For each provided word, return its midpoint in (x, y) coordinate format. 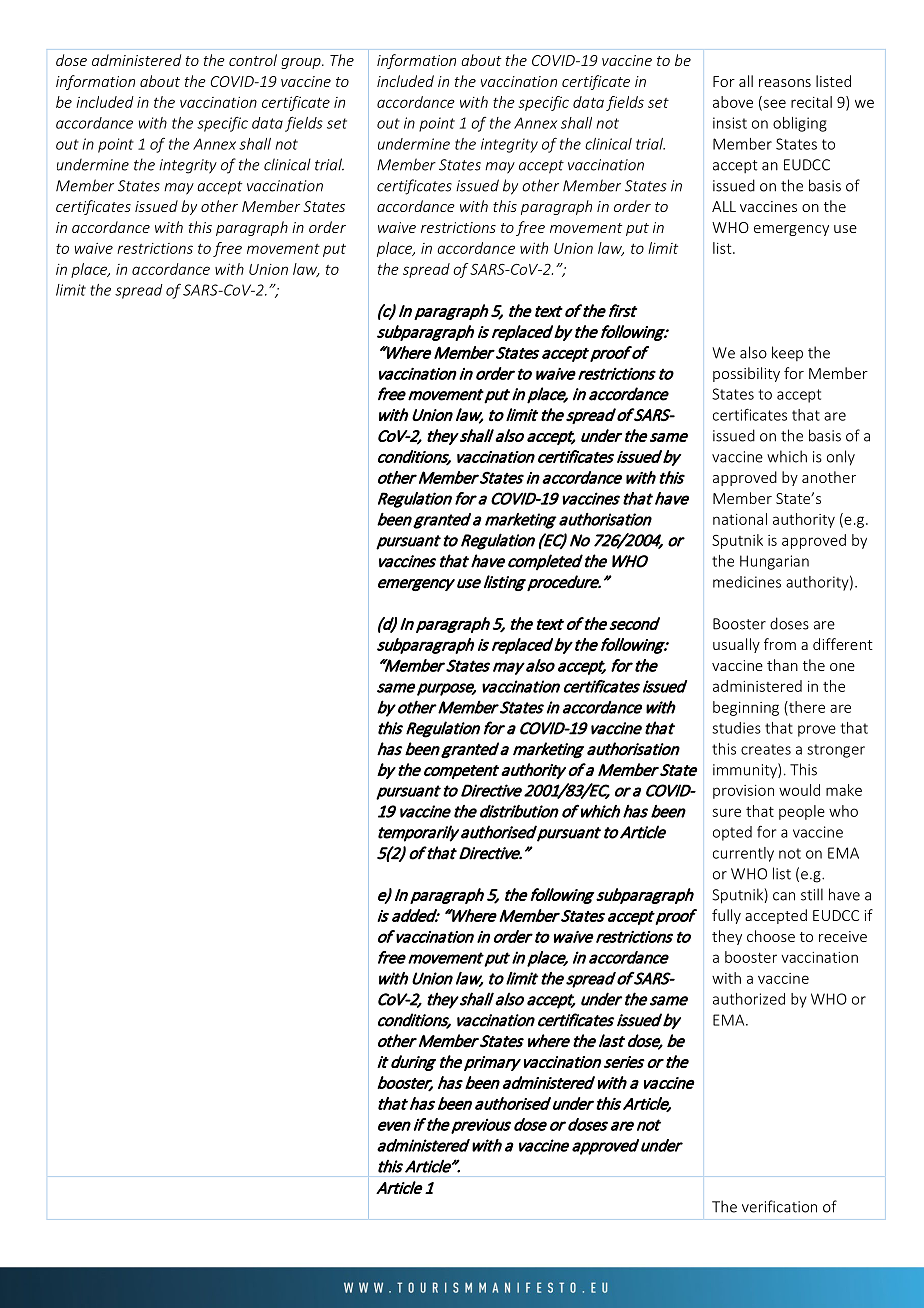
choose (771, 936)
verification (779, 1206)
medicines (747, 582)
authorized (749, 999)
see (773, 104)
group (302, 63)
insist (730, 123)
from (780, 644)
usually (736, 645)
